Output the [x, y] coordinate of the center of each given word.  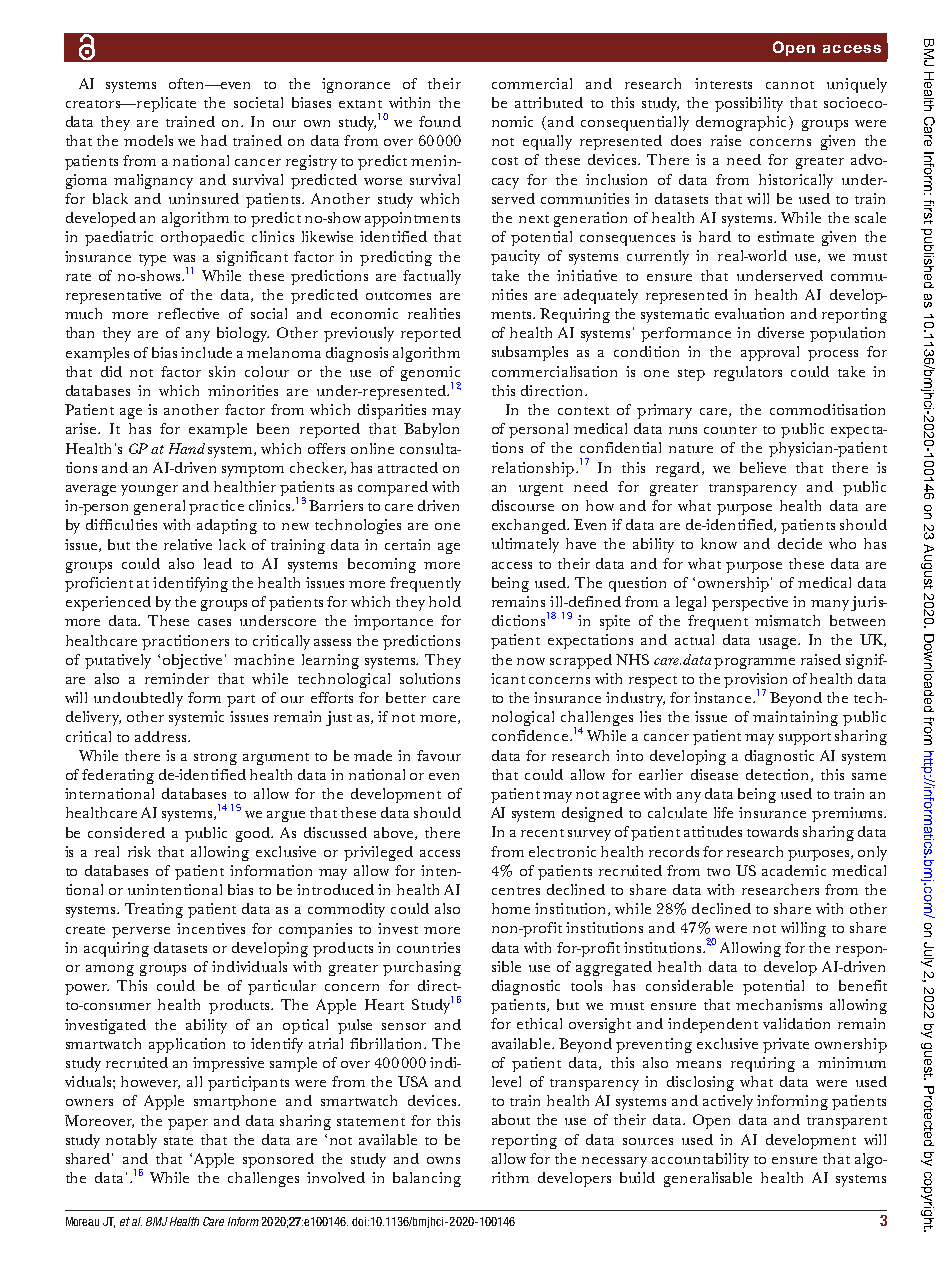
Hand [187, 448]
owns [443, 1160]
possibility [749, 104]
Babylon [431, 430]
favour [439, 755]
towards [772, 831]
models [148, 140]
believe [763, 467]
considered [126, 832]
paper [188, 1124]
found [440, 121]
